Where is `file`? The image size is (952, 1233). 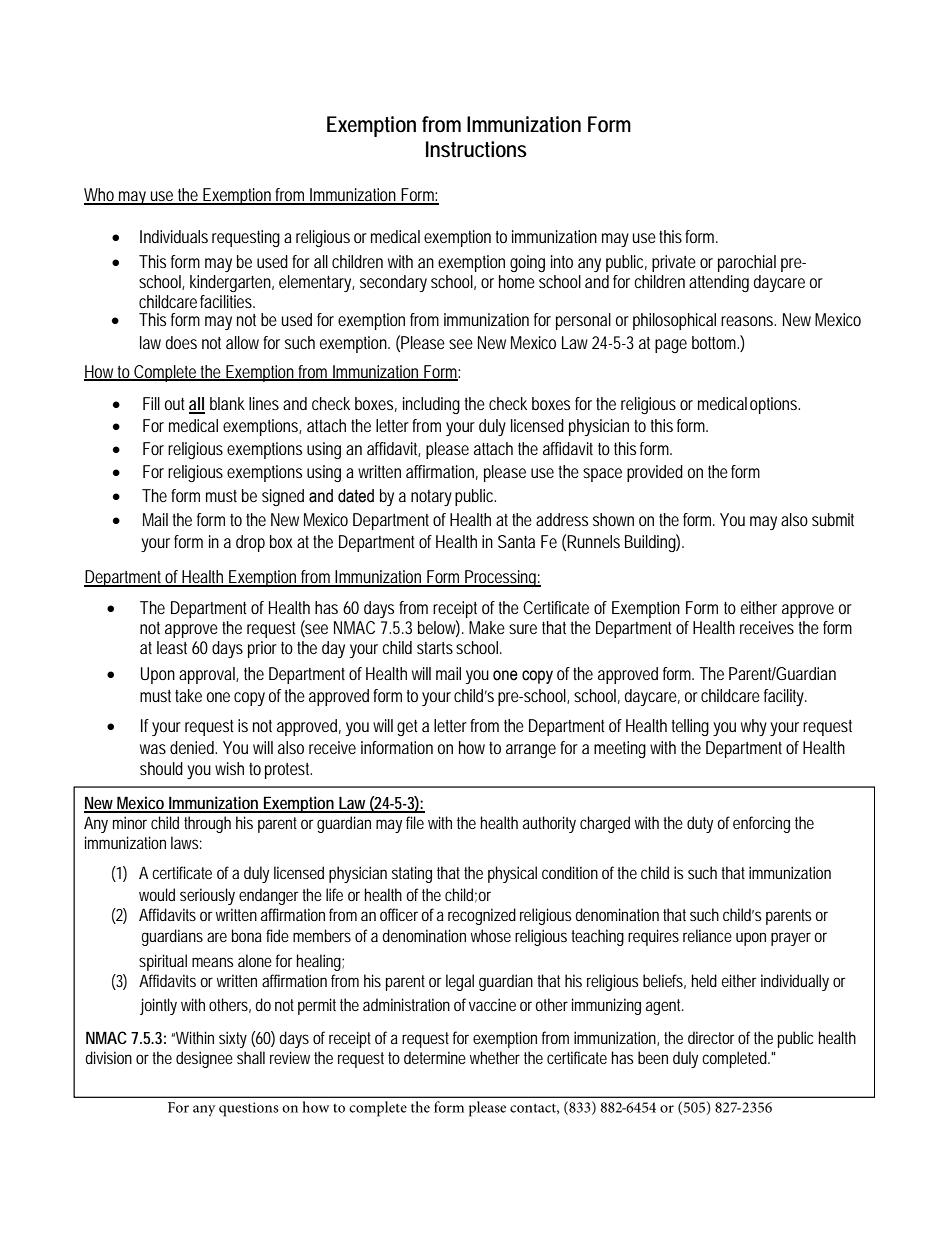
file is located at coordinates (415, 822).
